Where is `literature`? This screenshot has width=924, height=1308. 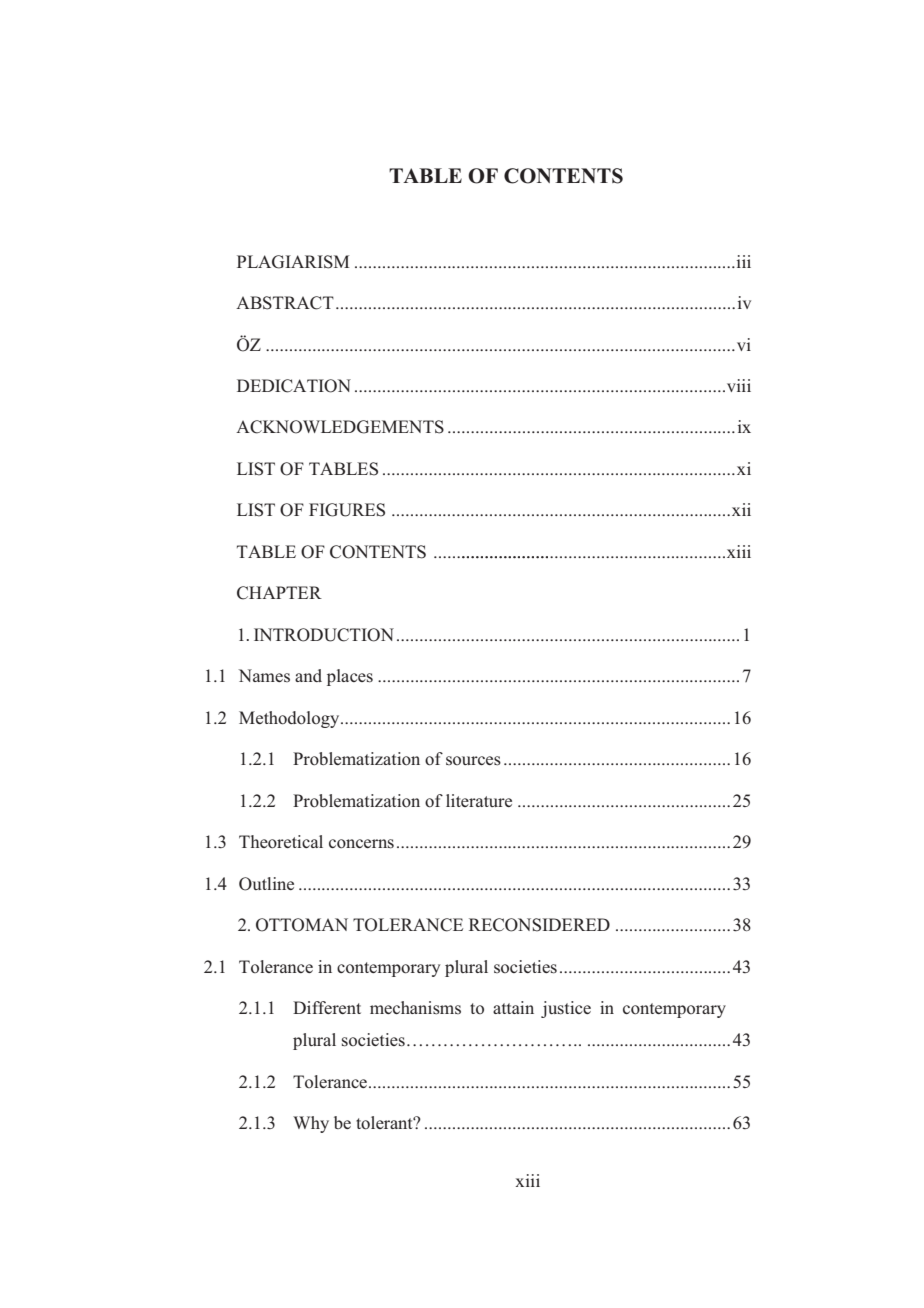
literature is located at coordinates (479, 800).
